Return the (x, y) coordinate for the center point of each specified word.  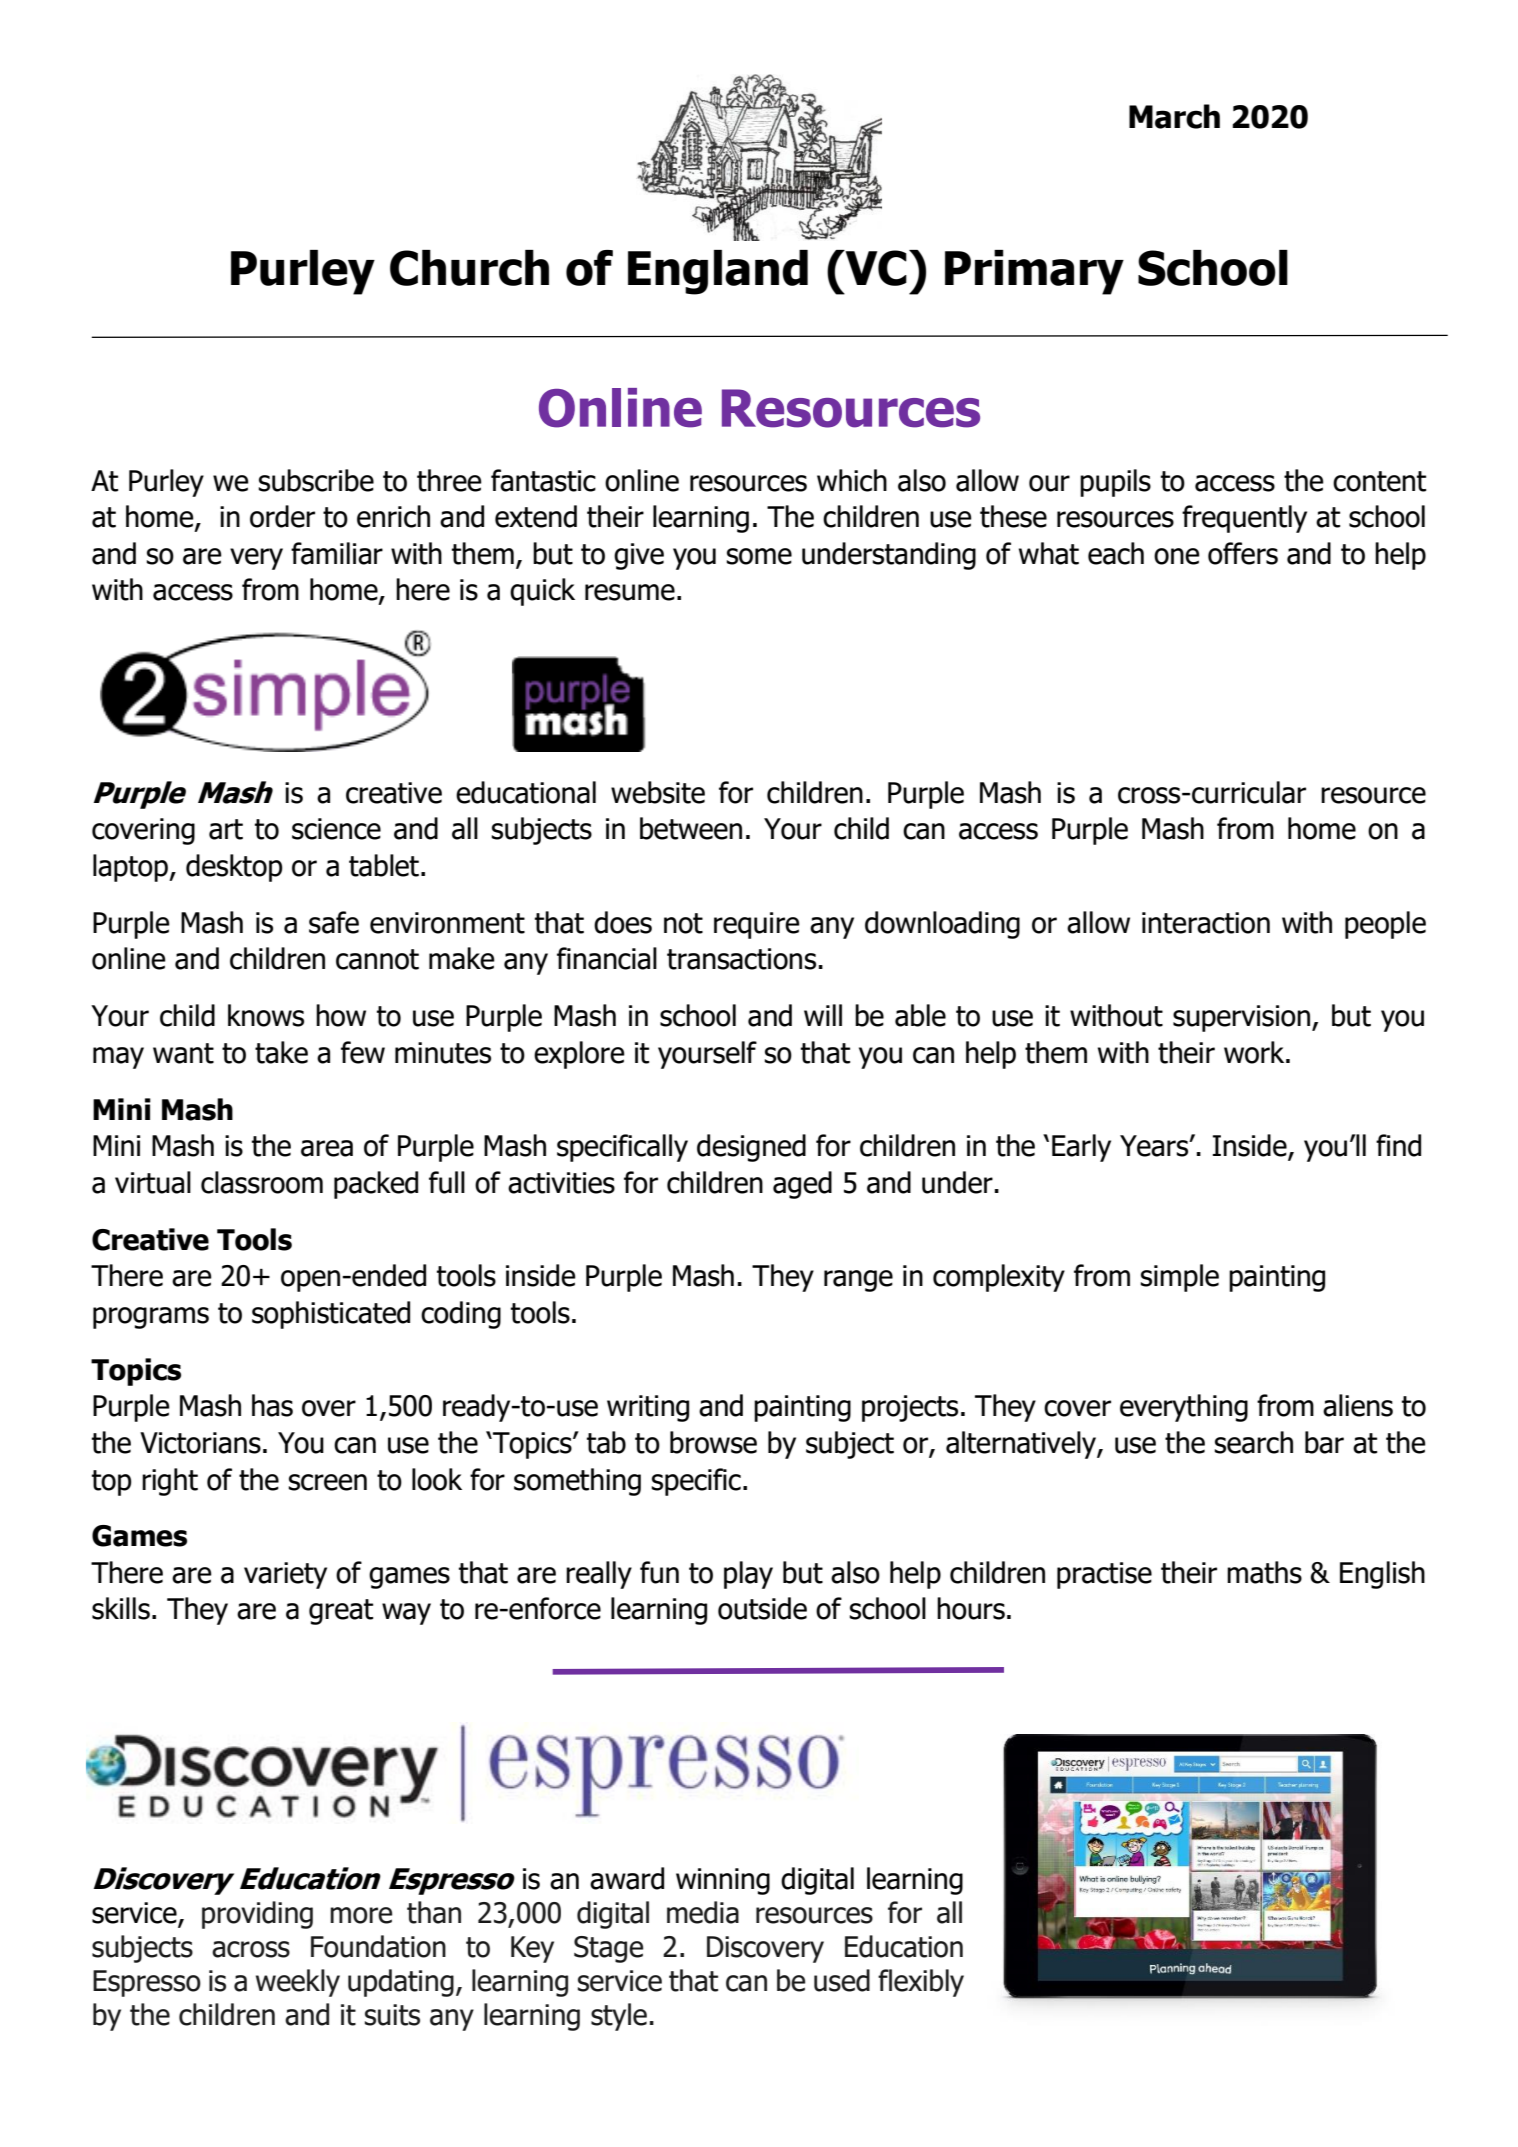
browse (713, 1442)
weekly (298, 1983)
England (718, 272)
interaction (1206, 923)
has (272, 1405)
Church (469, 268)
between (691, 828)
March (1174, 116)
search (1253, 1442)
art (226, 829)
